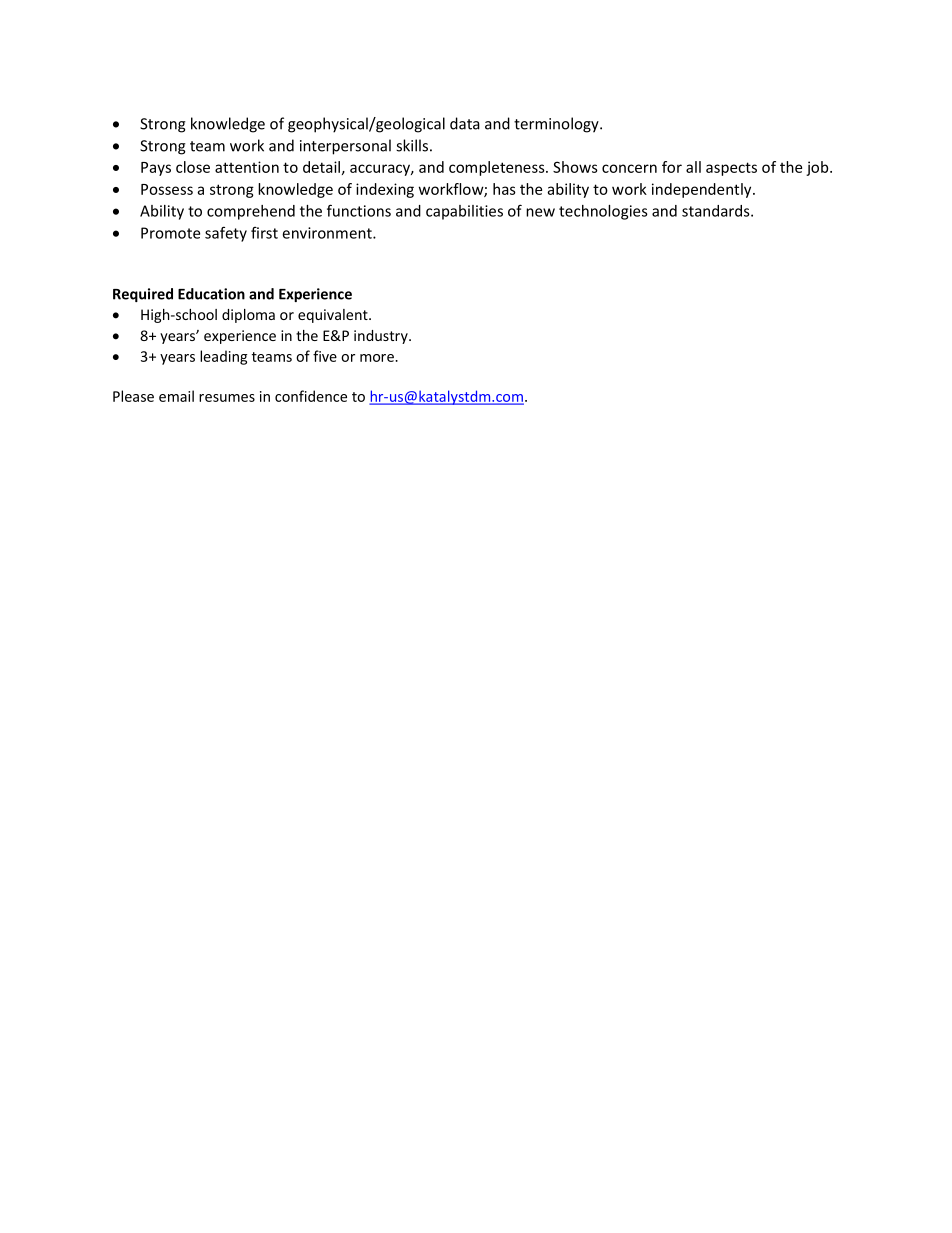 This screenshot has height=1233, width=952. Describe the element at coordinates (693, 167) in the screenshot. I see `all` at that location.
